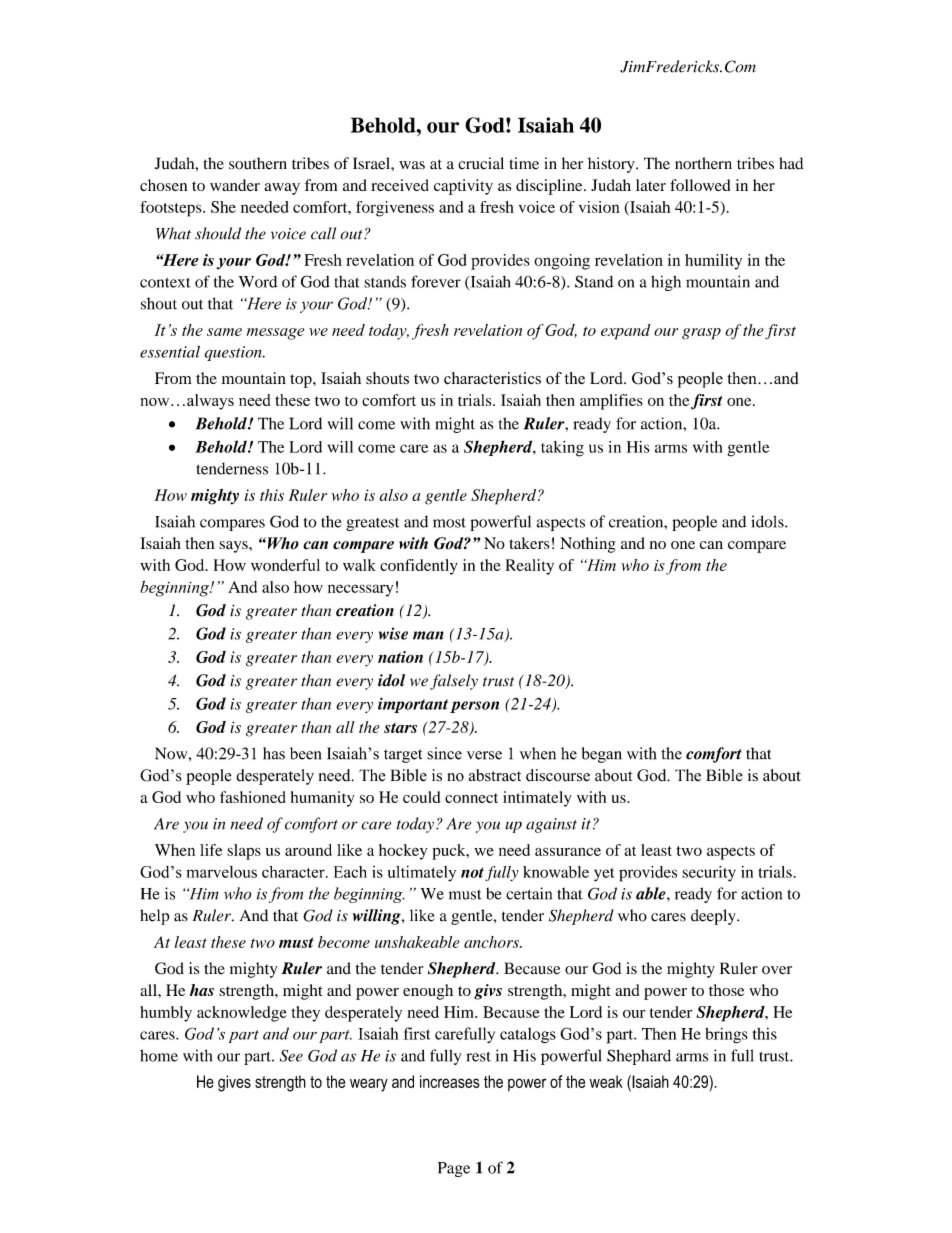 This screenshot has width=952, height=1233. Describe the element at coordinates (639, 1057) in the screenshot. I see `Shephard` at that location.
